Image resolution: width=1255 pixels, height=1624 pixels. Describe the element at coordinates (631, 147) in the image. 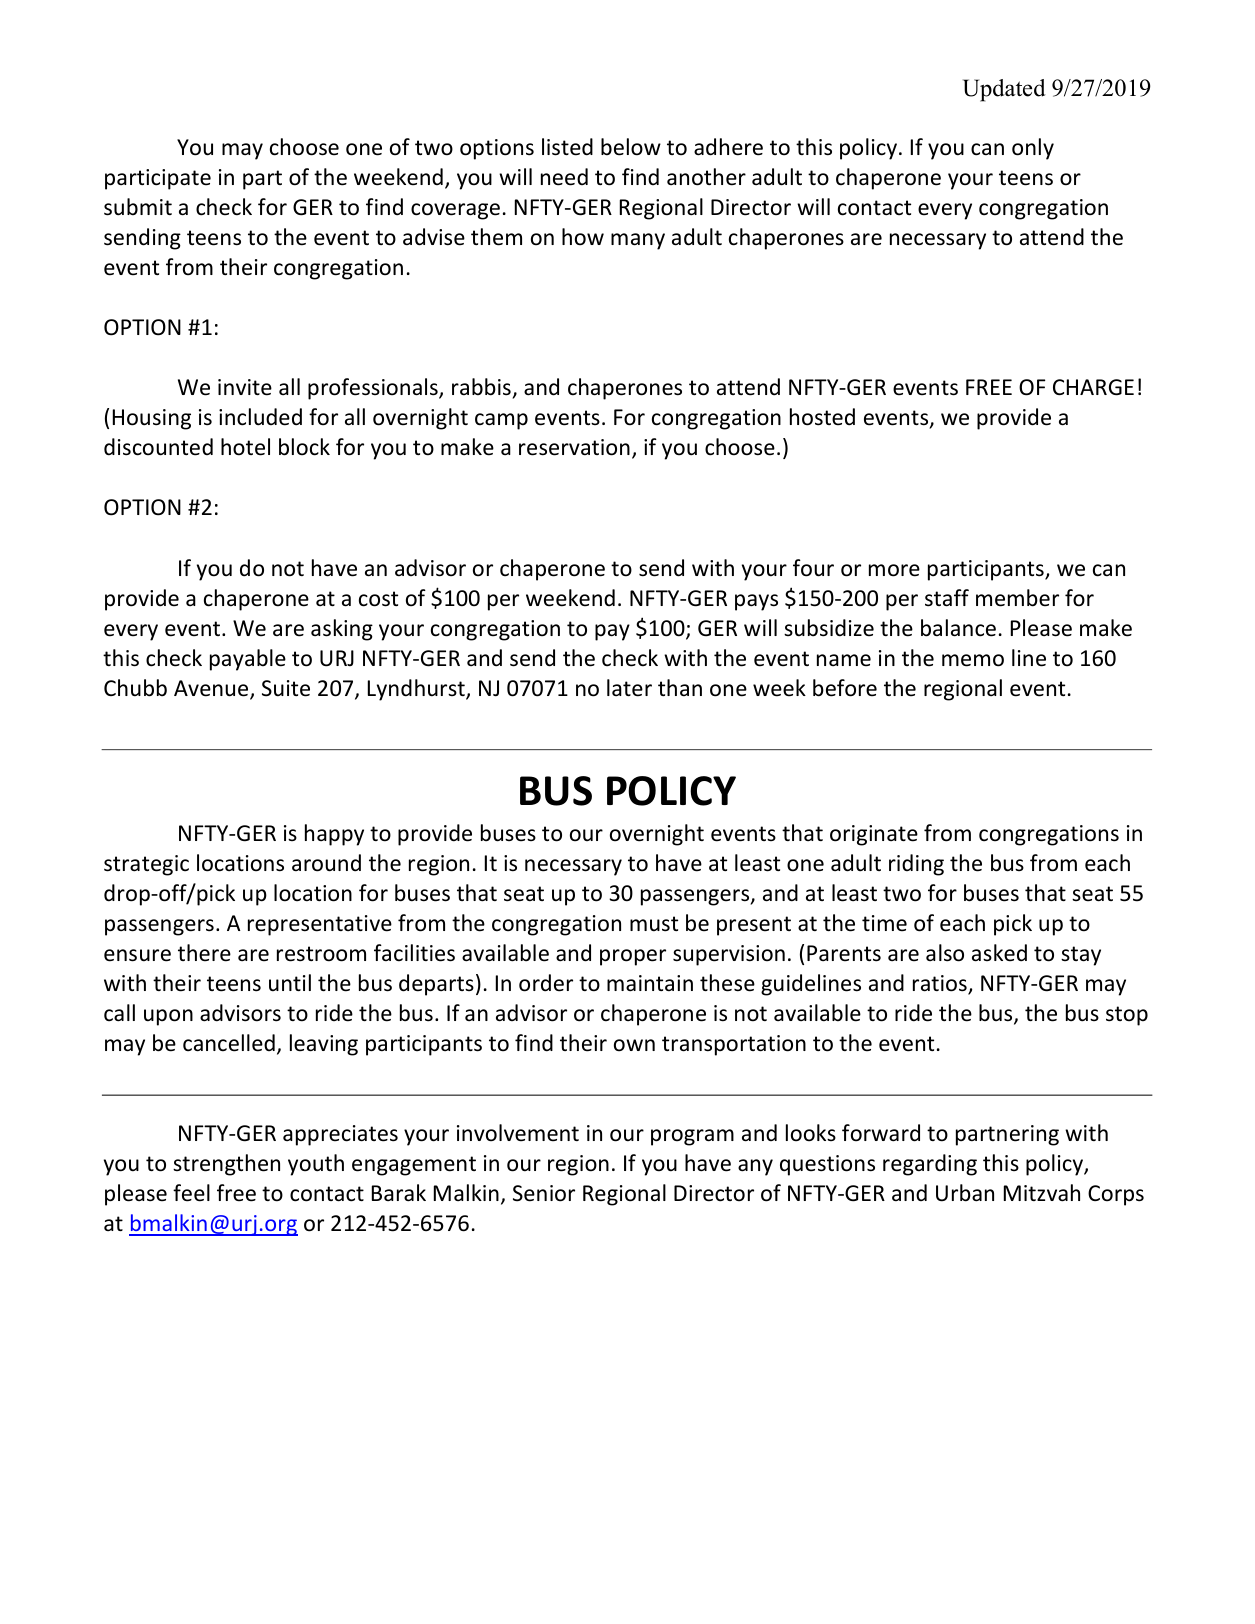

I see `below` at that location.
